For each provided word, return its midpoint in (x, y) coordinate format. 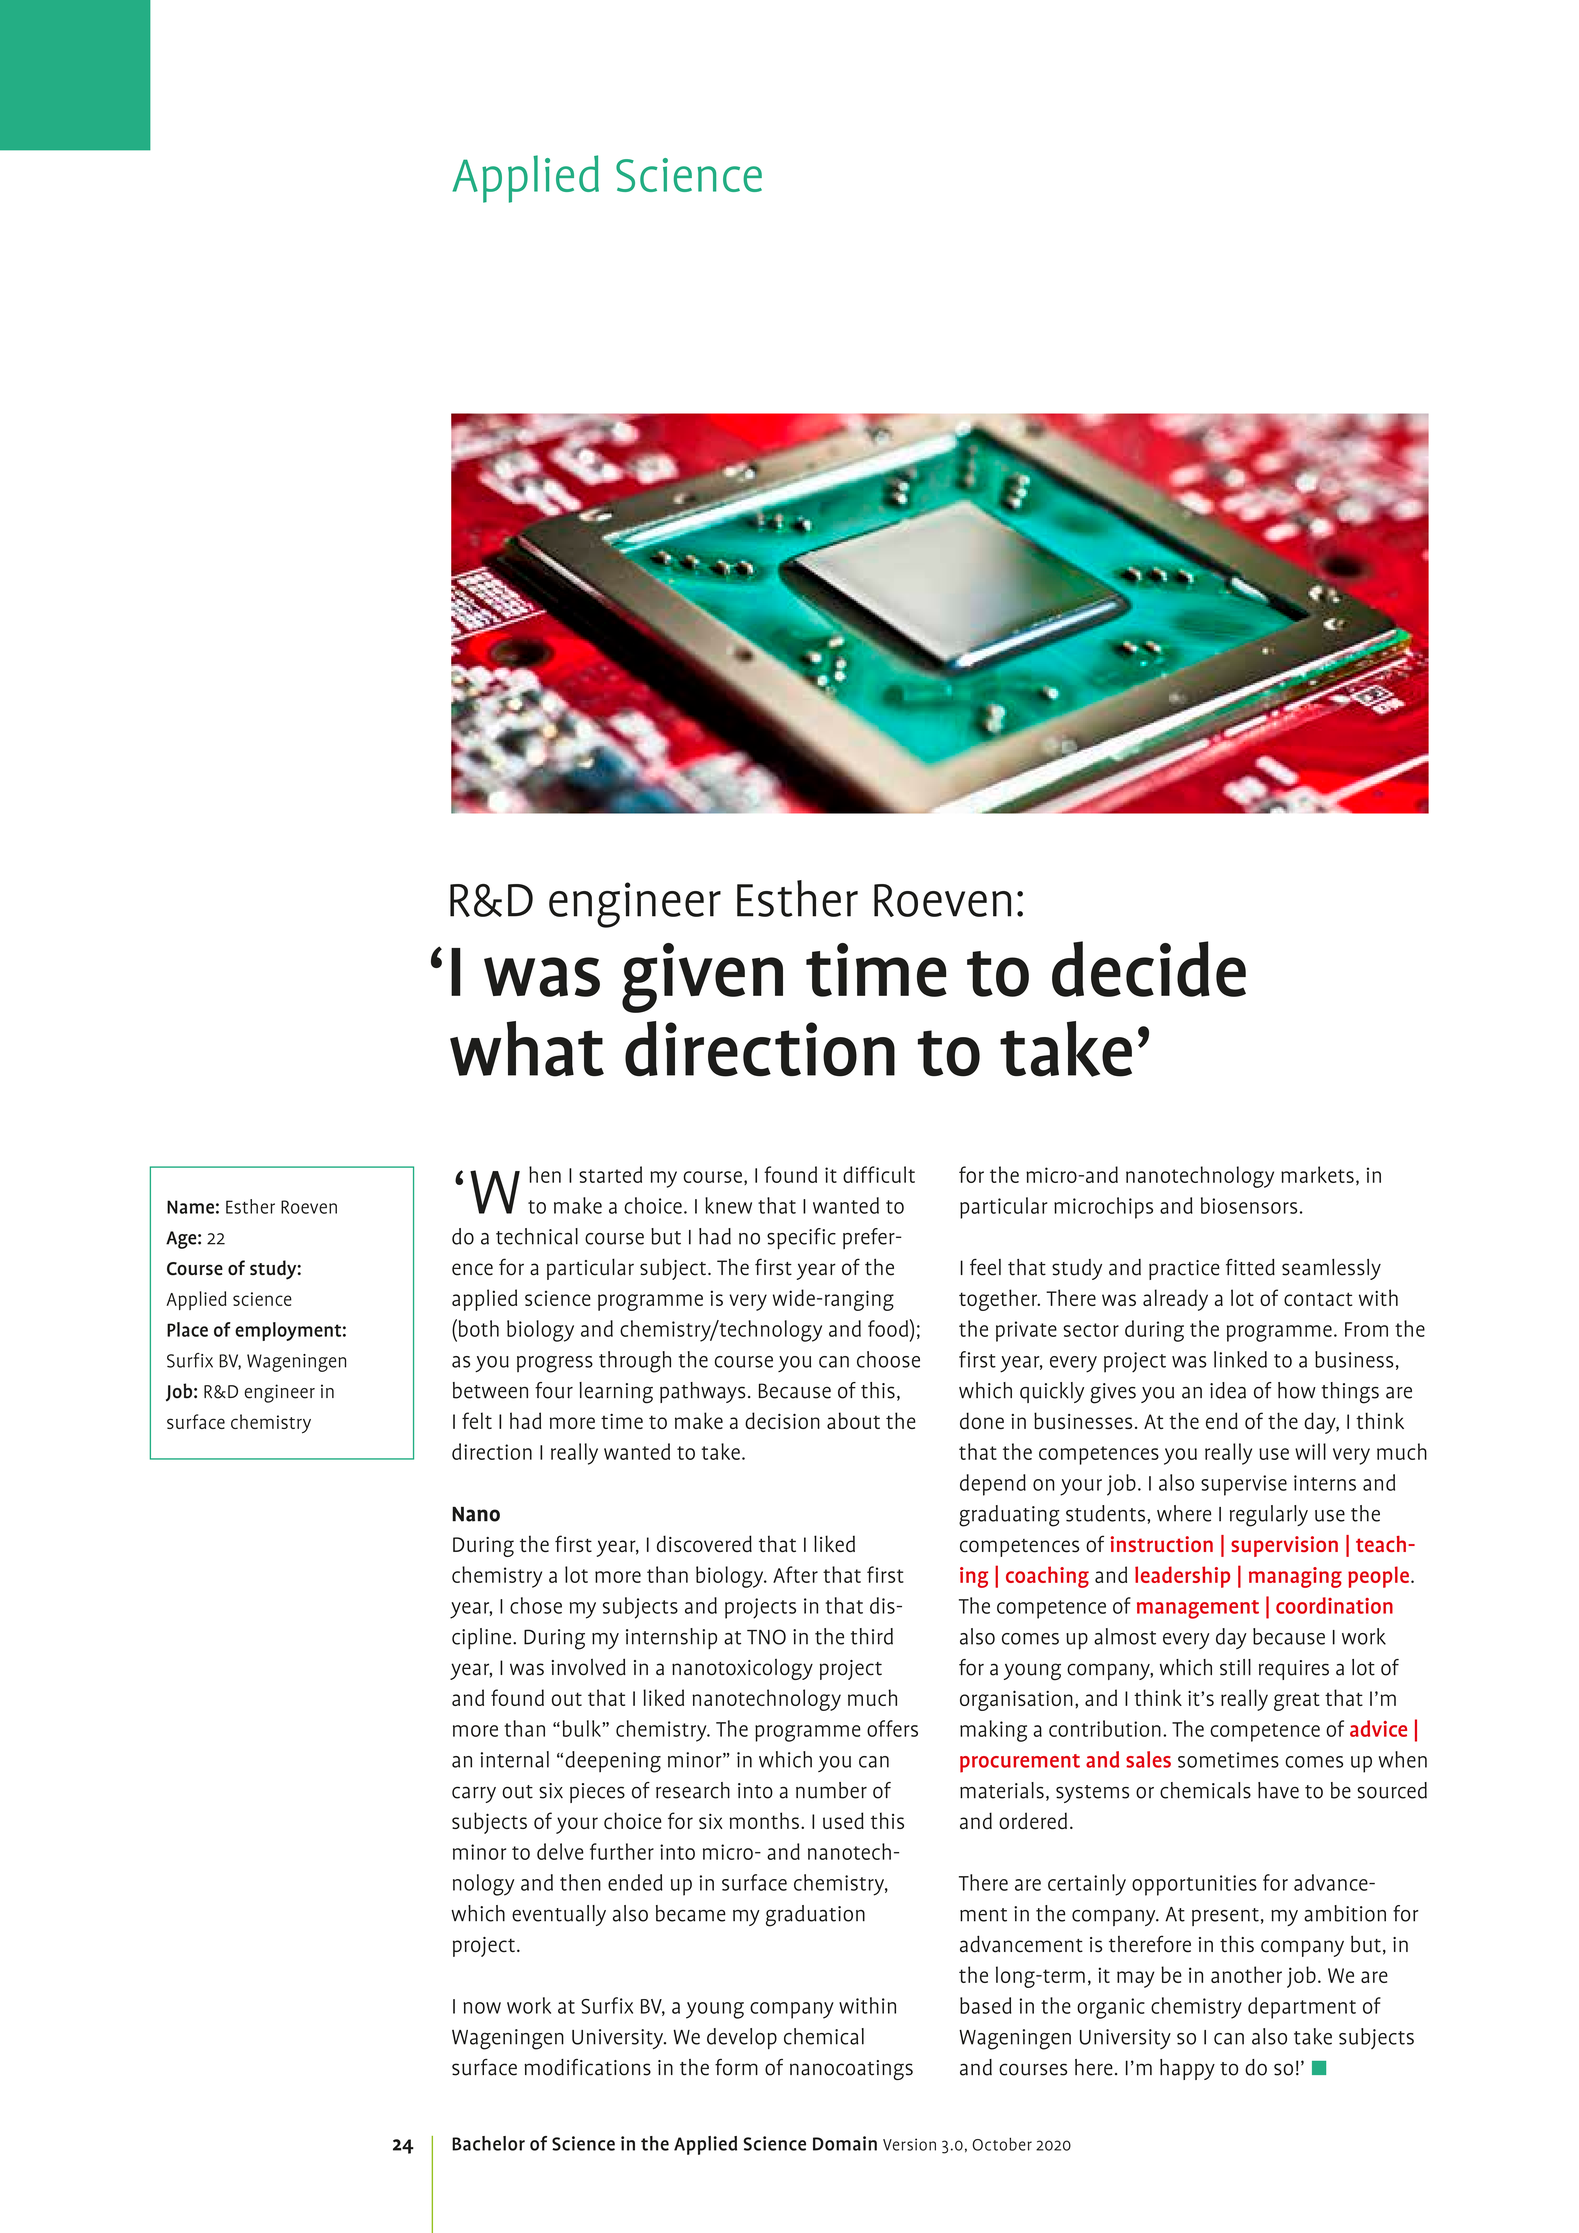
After (795, 1574)
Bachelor (488, 2143)
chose (536, 1605)
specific (801, 1238)
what (527, 1049)
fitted (1250, 1267)
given (702, 978)
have (1278, 1790)
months (764, 1820)
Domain (845, 2143)
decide (1149, 969)
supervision (1284, 1546)
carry (474, 1794)
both (477, 1328)
